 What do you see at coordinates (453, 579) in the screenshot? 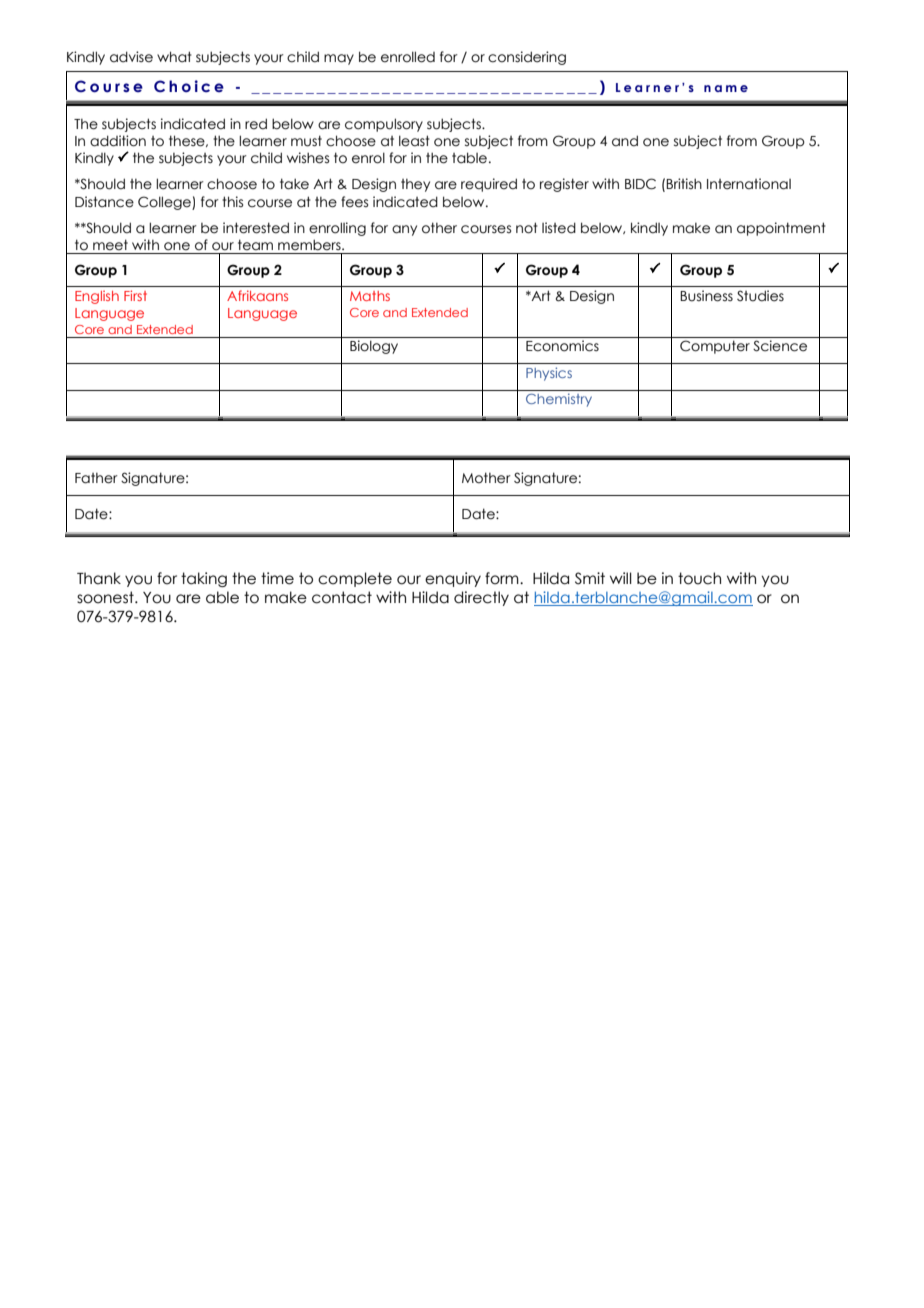
I see `enquiry` at bounding box center [453, 579].
